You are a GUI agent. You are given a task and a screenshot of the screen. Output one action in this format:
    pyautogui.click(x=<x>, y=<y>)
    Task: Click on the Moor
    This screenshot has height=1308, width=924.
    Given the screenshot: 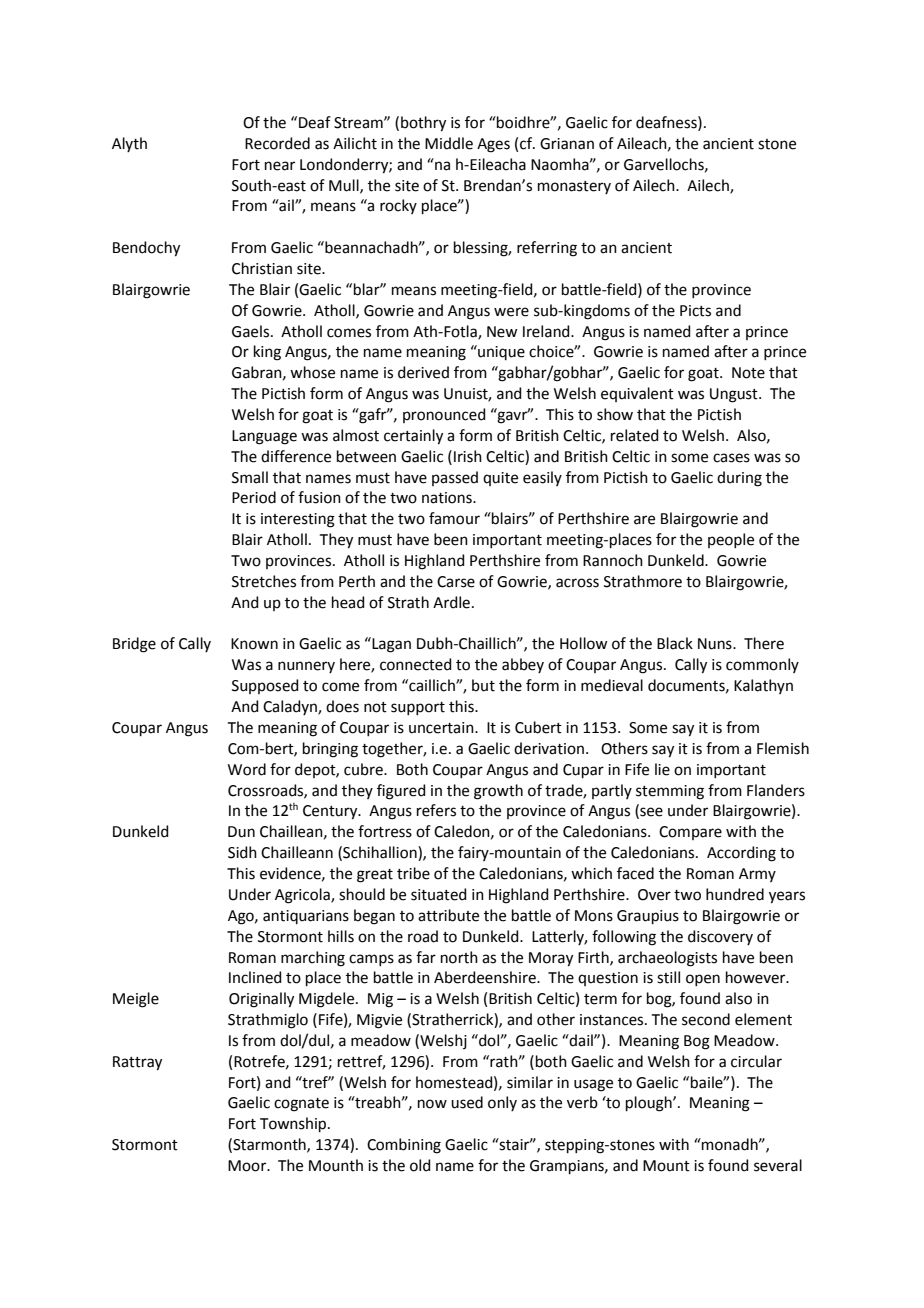 What is the action you would take?
    pyautogui.click(x=248, y=1166)
